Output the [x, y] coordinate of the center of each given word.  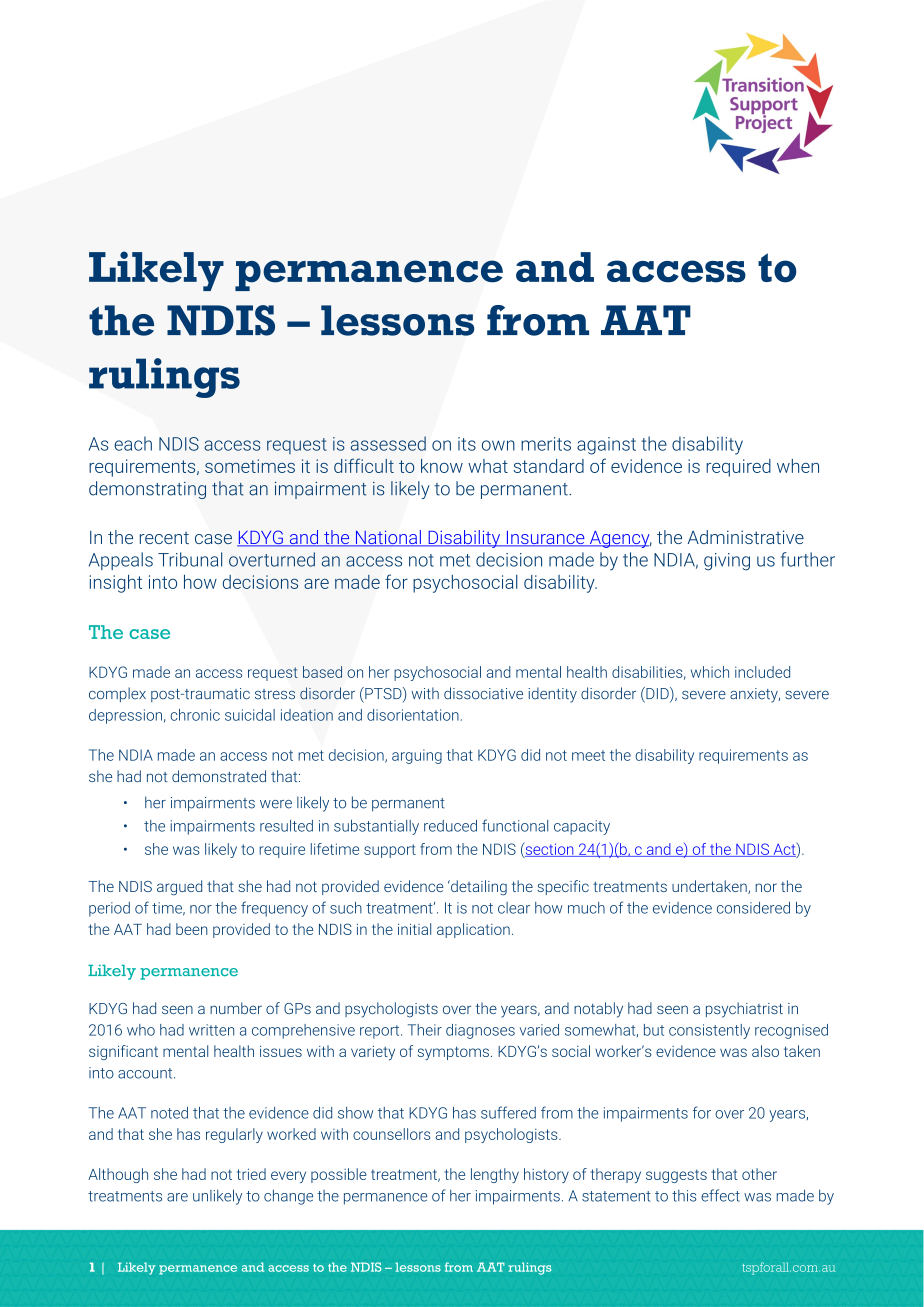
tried [251, 1174]
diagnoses [480, 1031]
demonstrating [147, 490]
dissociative [483, 693]
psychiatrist [744, 1010]
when [798, 466]
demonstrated [219, 776]
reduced [450, 826]
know [442, 466]
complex [117, 694]
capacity [582, 827]
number [236, 1008]
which [710, 672]
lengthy [495, 1175]
